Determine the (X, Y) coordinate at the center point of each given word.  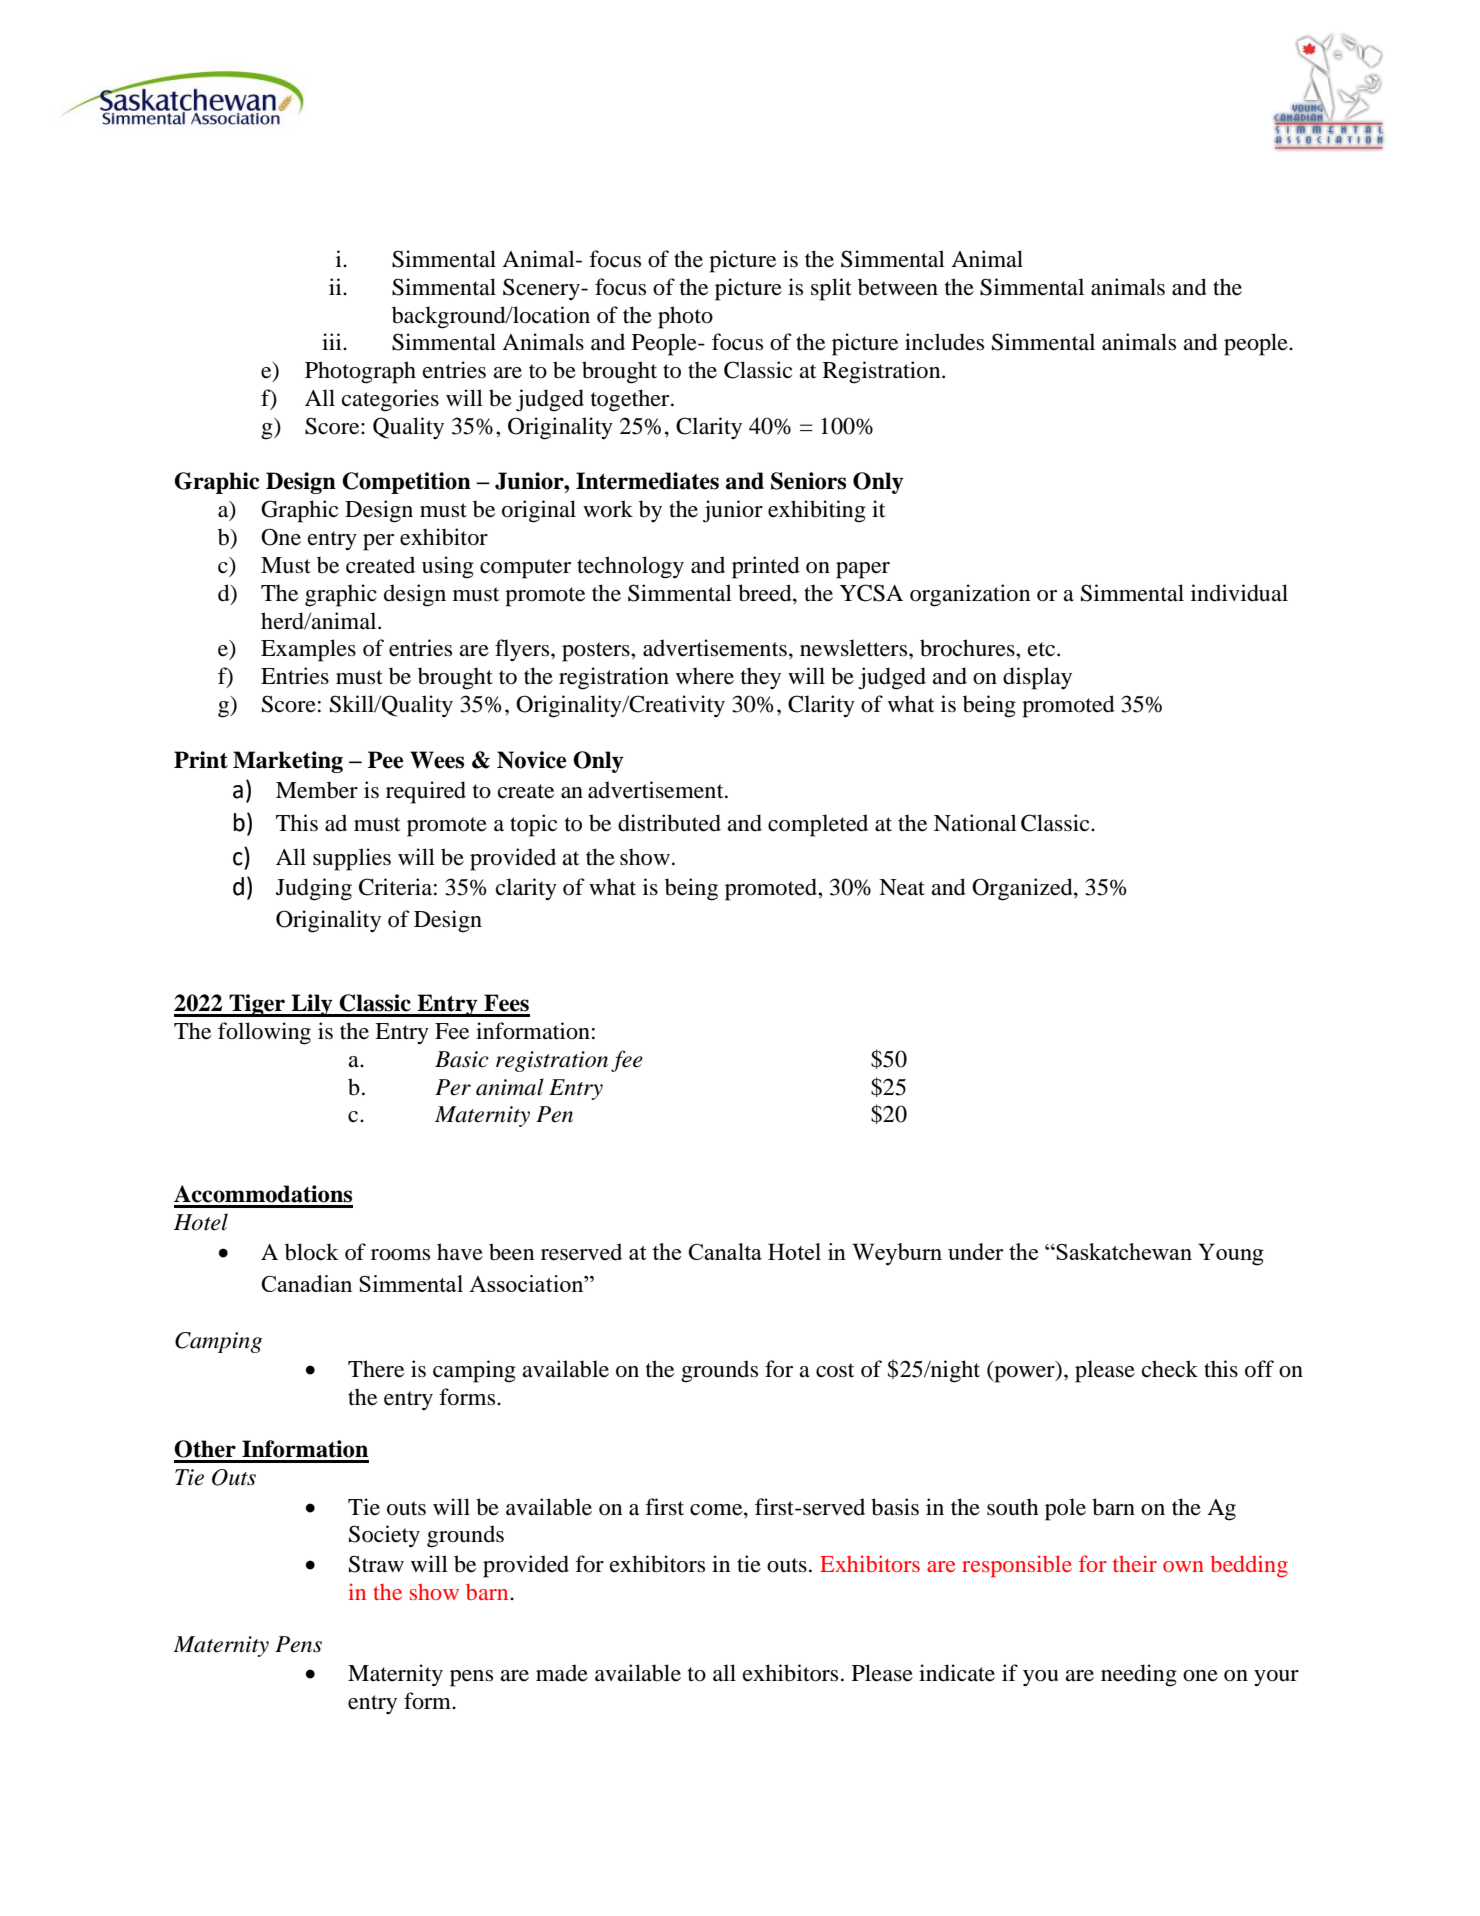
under (976, 1251)
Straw (376, 1564)
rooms (400, 1255)
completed (818, 825)
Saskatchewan (1124, 1251)
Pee (386, 760)
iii (333, 341)
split (831, 289)
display (1037, 678)
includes (944, 342)
